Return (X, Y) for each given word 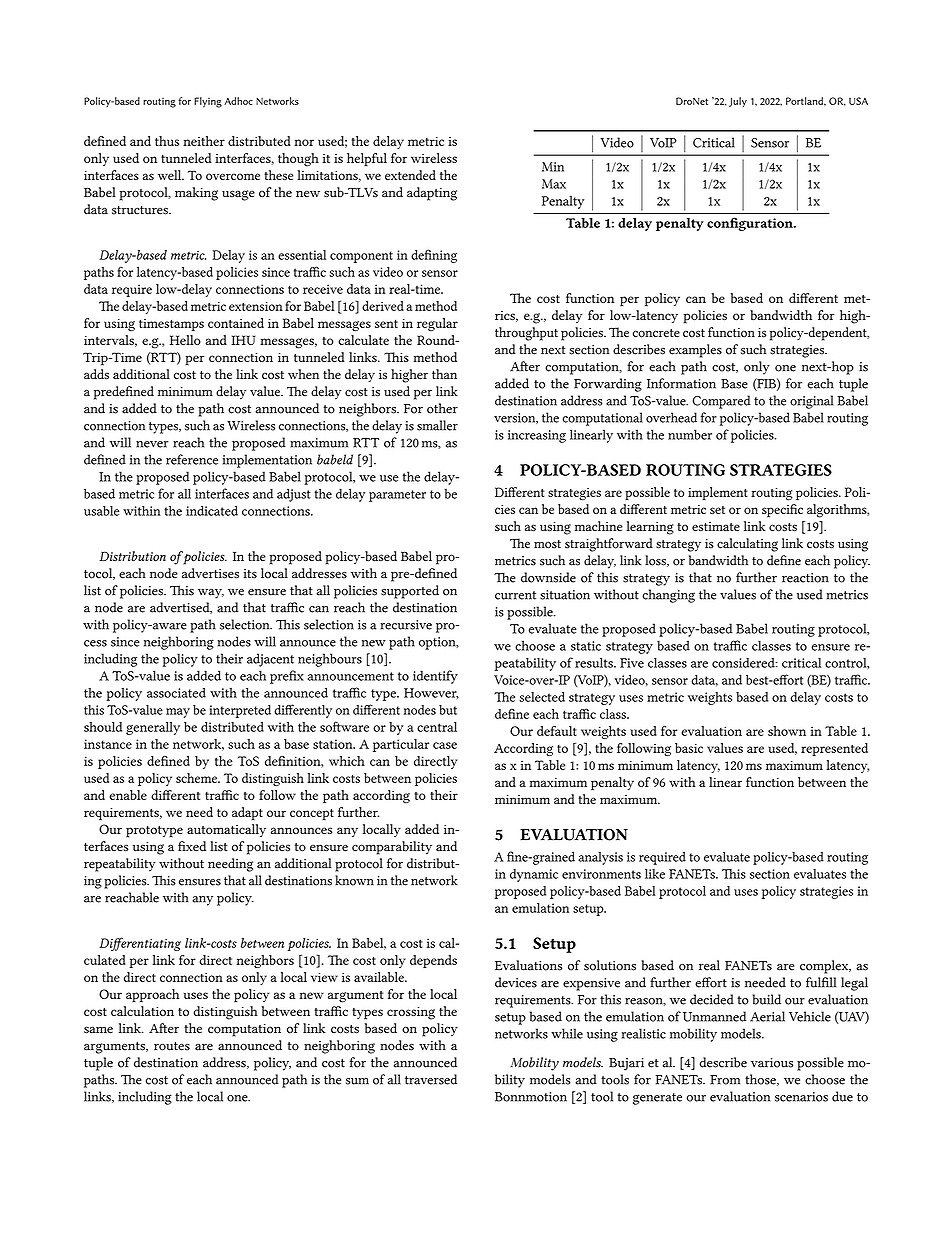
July (738, 102)
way (211, 594)
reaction (805, 578)
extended (410, 175)
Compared (721, 402)
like (655, 874)
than (444, 374)
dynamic (534, 875)
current (515, 595)
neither (204, 141)
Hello (185, 340)
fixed (192, 846)
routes (172, 1046)
